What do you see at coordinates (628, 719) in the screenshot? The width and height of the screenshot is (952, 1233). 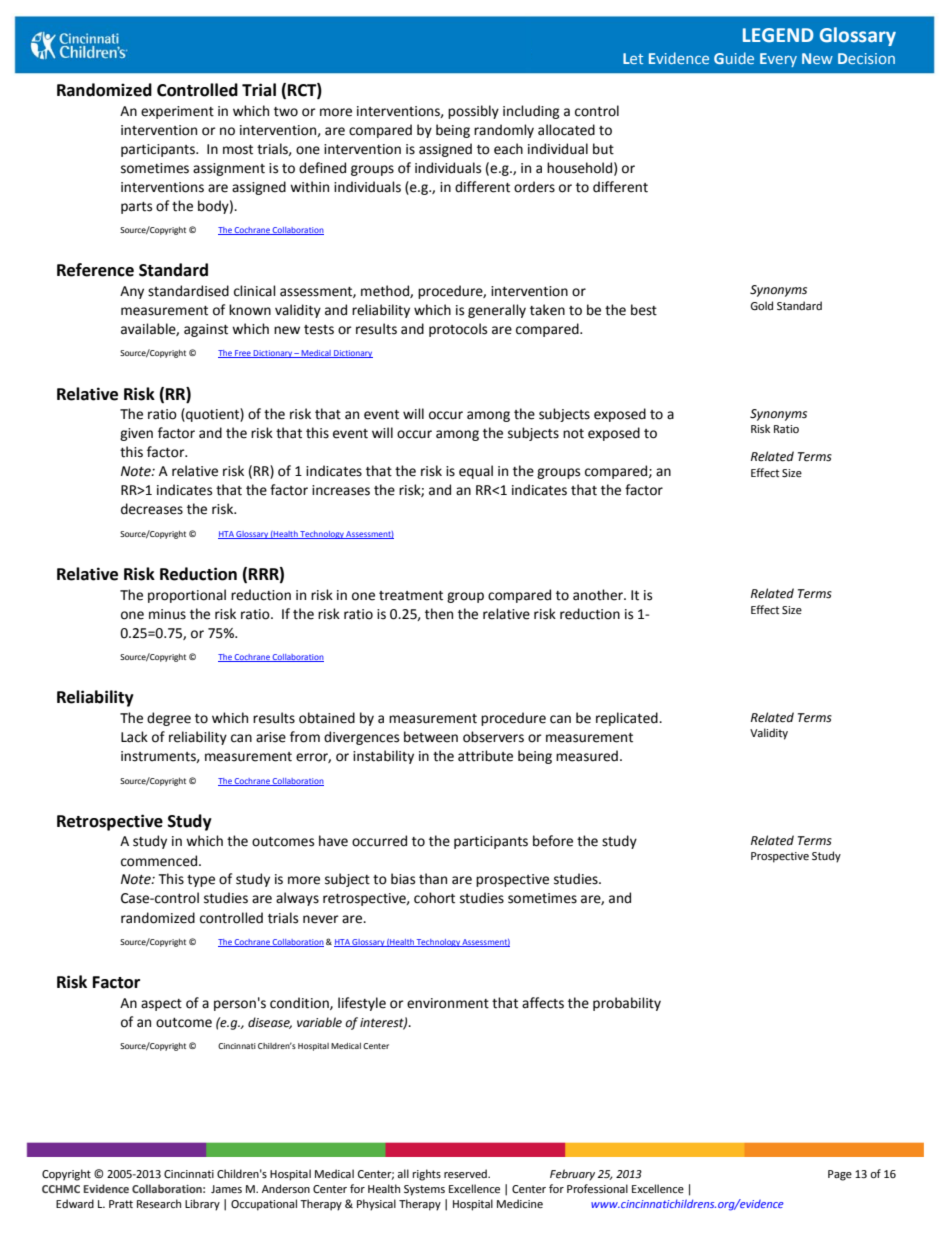 I see `replicated` at bounding box center [628, 719].
